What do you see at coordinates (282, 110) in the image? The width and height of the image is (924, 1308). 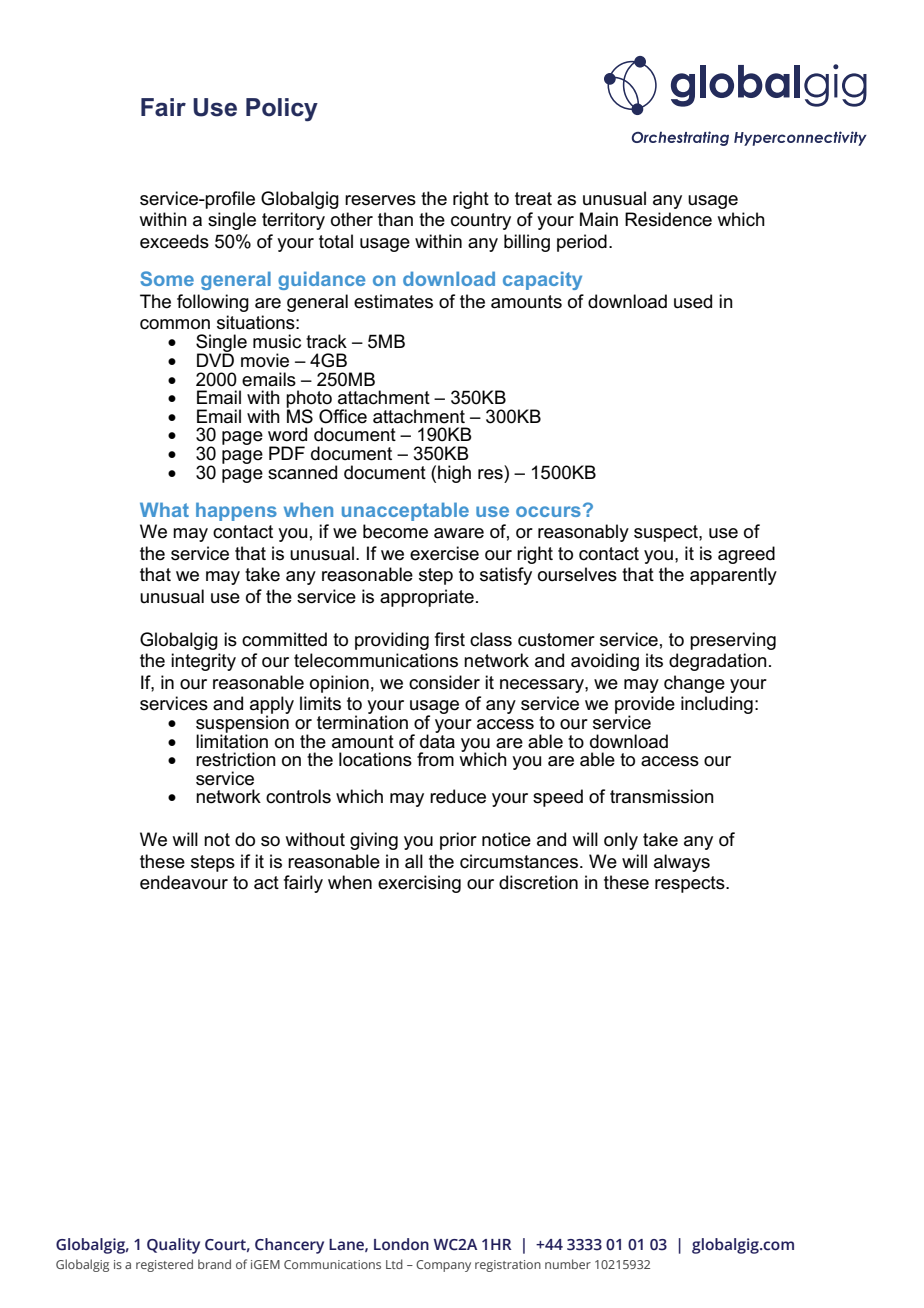 I see `Policy` at bounding box center [282, 110].
